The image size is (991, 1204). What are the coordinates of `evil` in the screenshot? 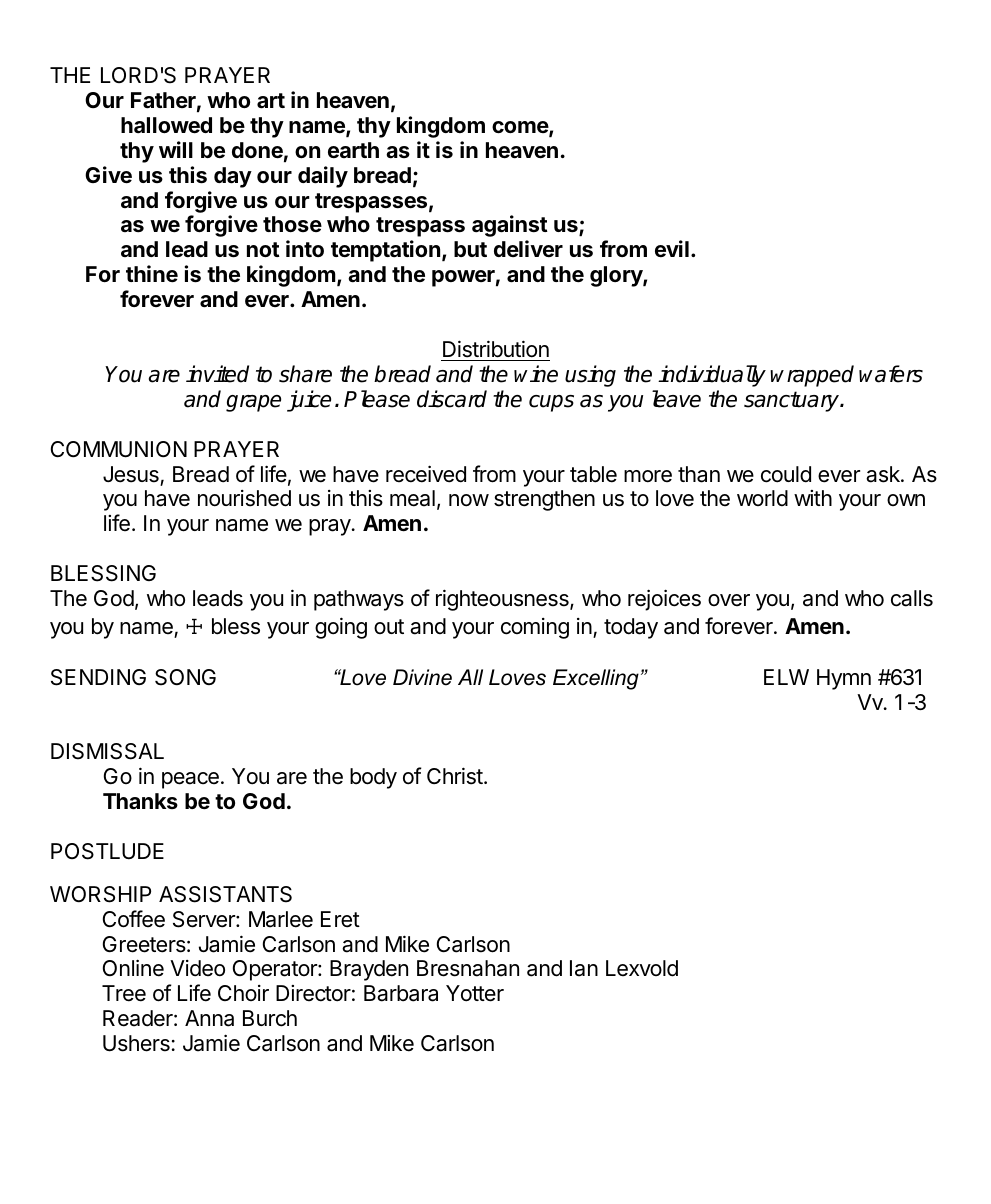 It's located at (672, 248).
